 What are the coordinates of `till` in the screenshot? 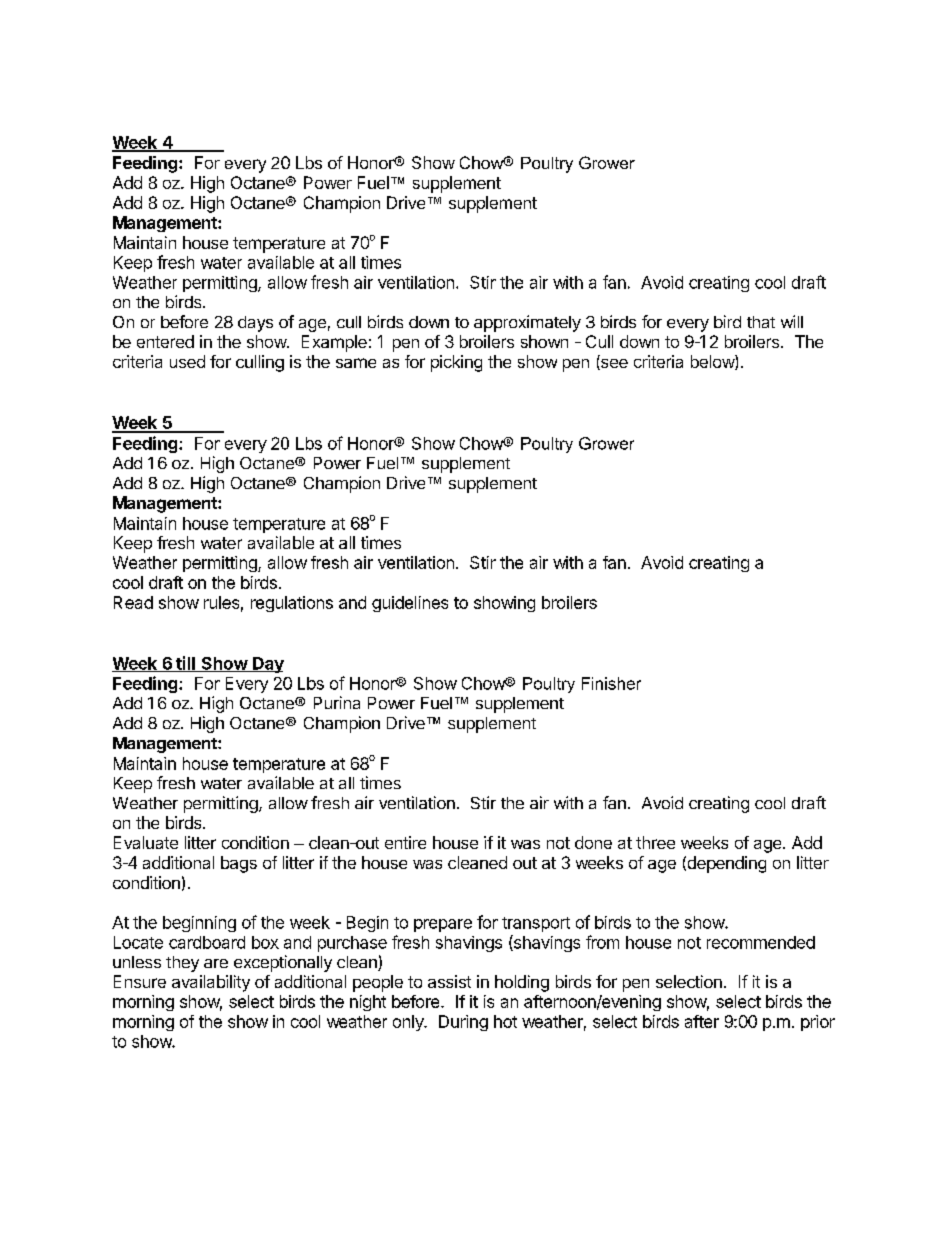 It's located at (185, 664).
